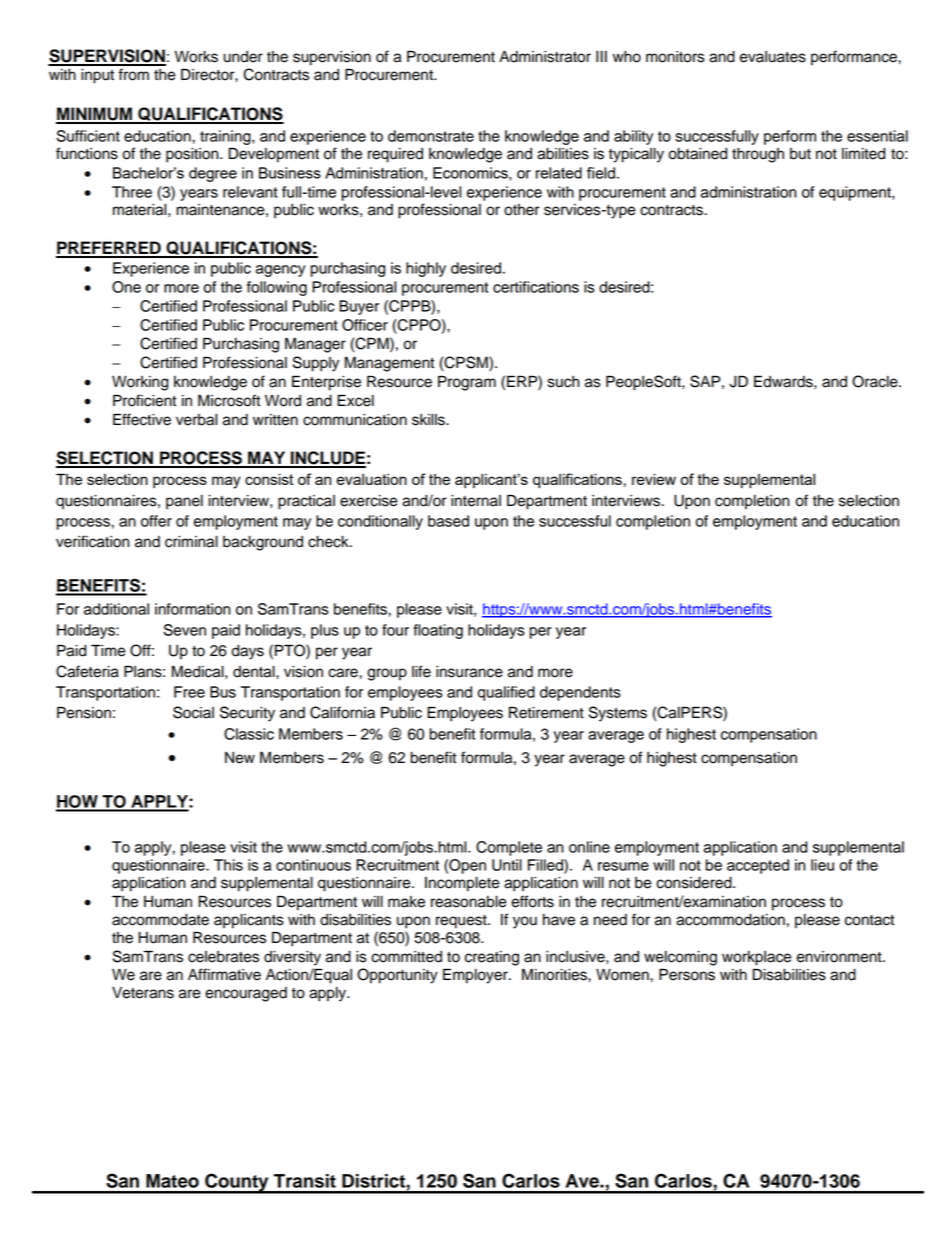 The height and width of the page is (1233, 952). What do you see at coordinates (196, 420) in the page?
I see `verbal` at bounding box center [196, 420].
